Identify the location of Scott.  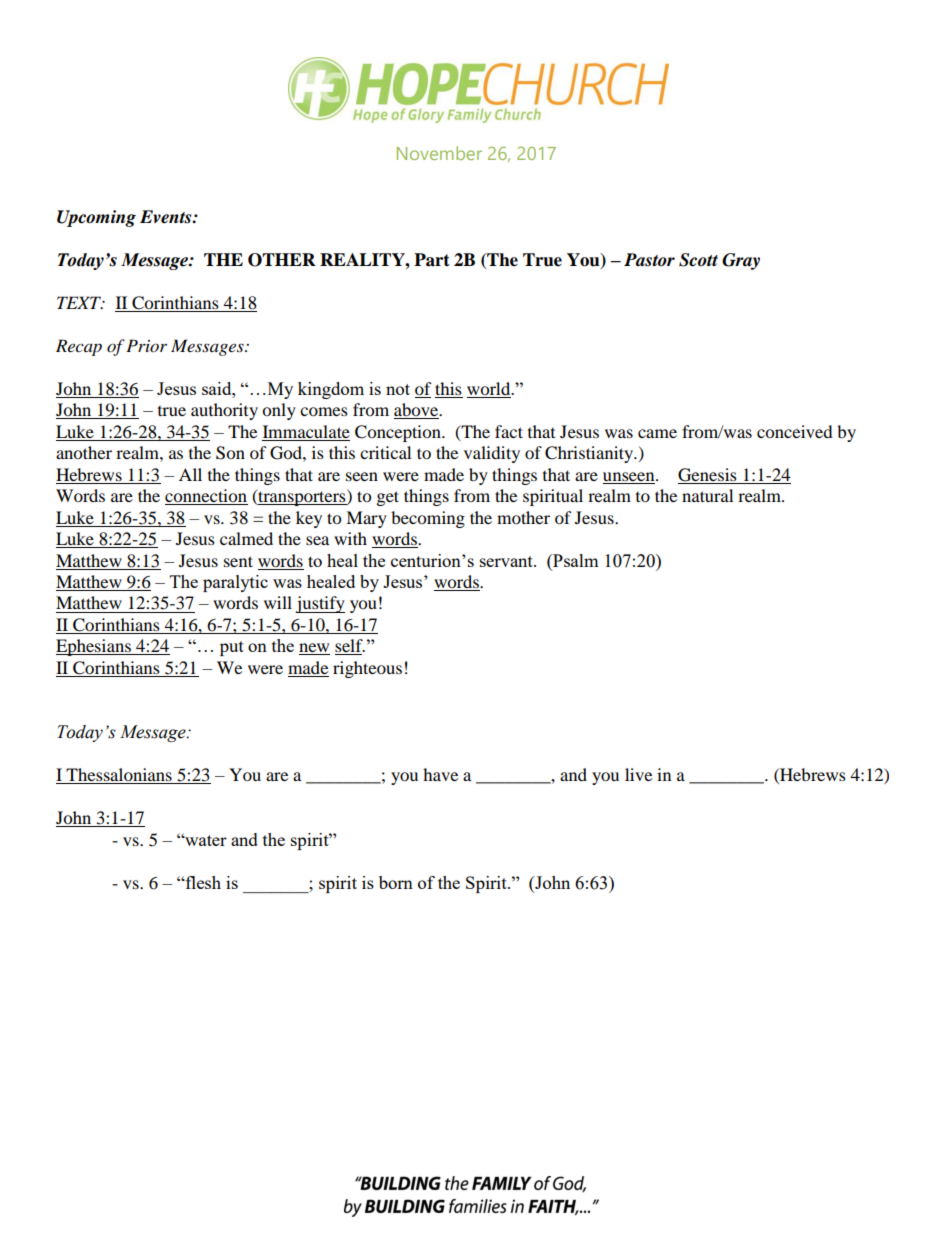
(698, 260).
